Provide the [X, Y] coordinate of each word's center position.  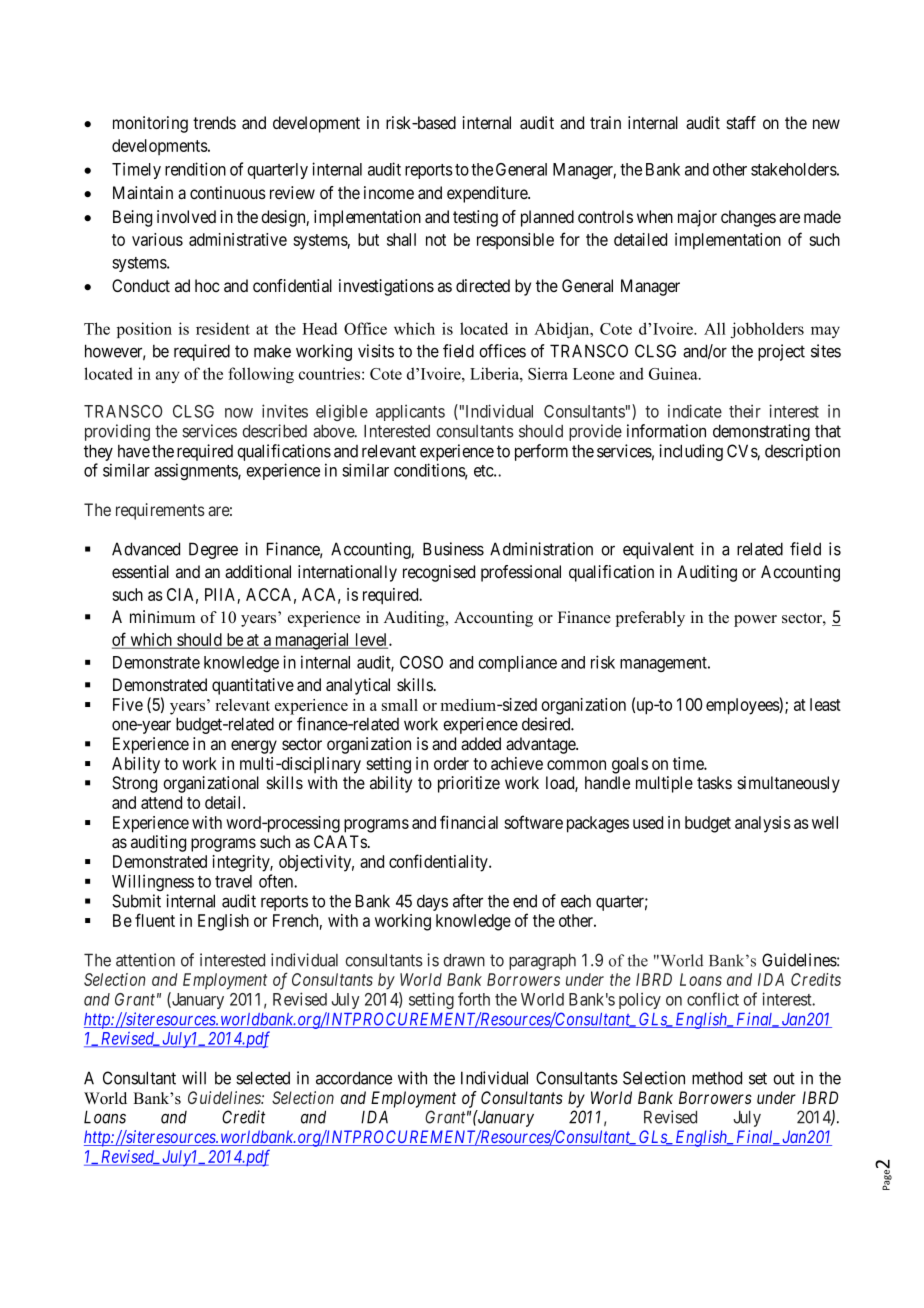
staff [741, 123]
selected [263, 1078]
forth [474, 999]
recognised [439, 573]
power [755, 621]
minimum [162, 617]
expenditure [488, 194]
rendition [195, 169]
